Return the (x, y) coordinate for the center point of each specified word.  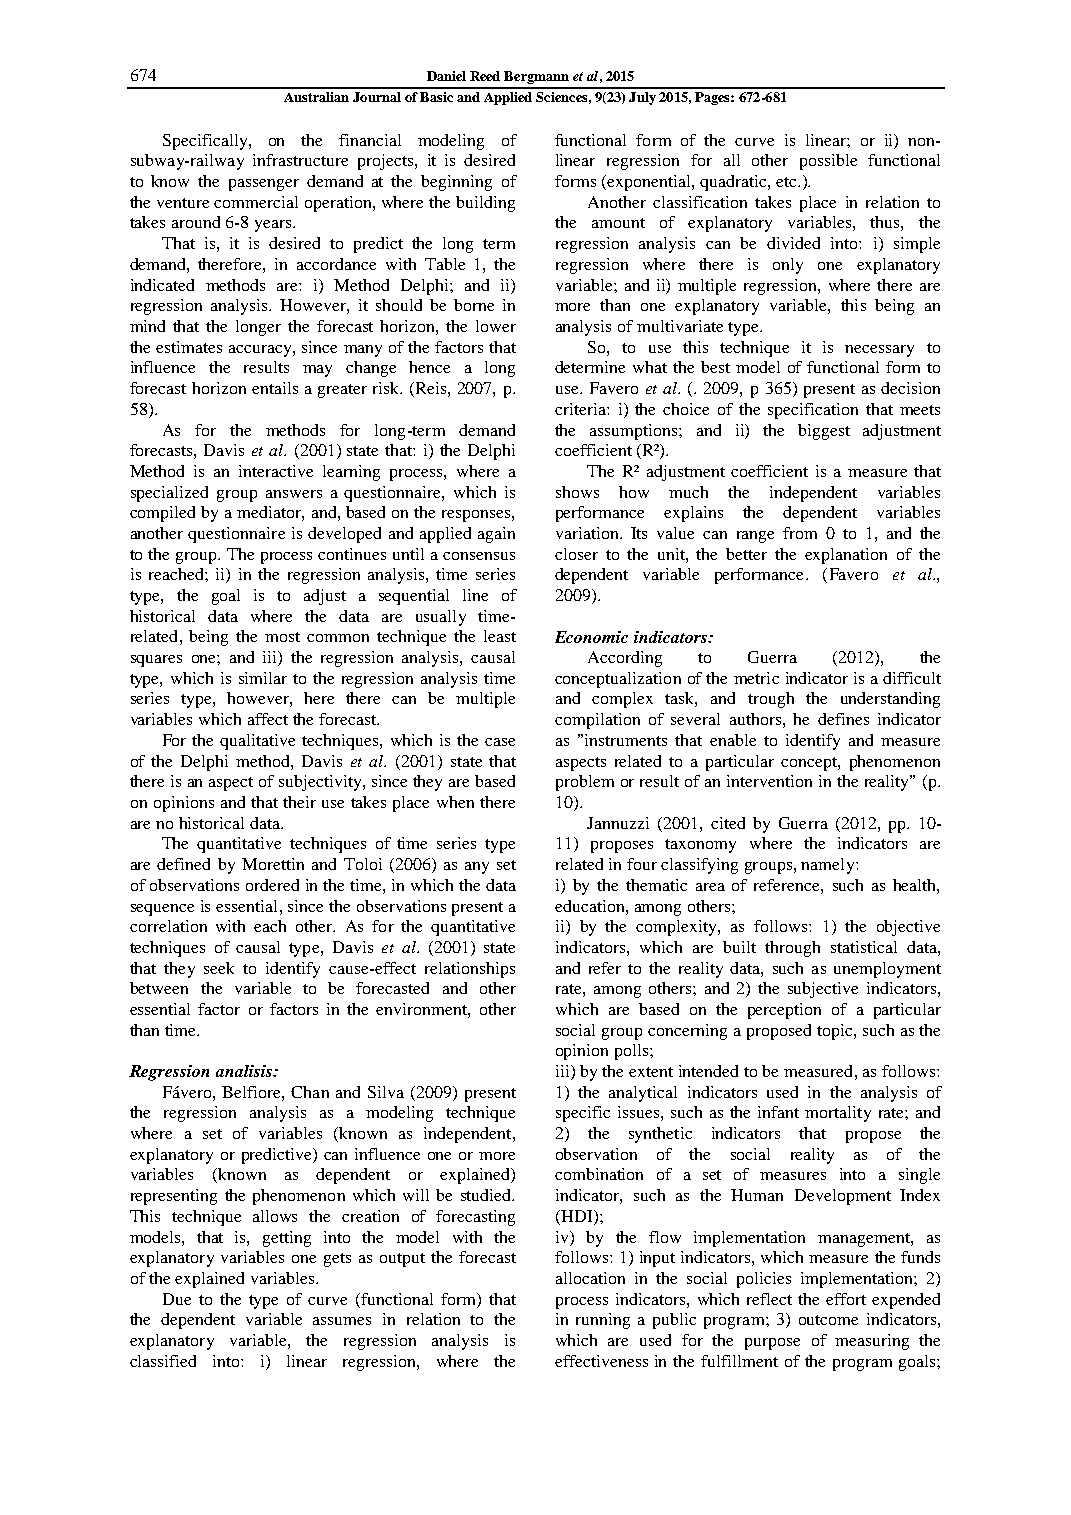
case (500, 742)
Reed (485, 76)
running (603, 1321)
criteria (581, 409)
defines (843, 719)
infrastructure (300, 160)
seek (219, 968)
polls (633, 1052)
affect (268, 719)
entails (275, 388)
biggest (824, 432)
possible (828, 162)
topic (836, 1032)
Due (177, 1299)
